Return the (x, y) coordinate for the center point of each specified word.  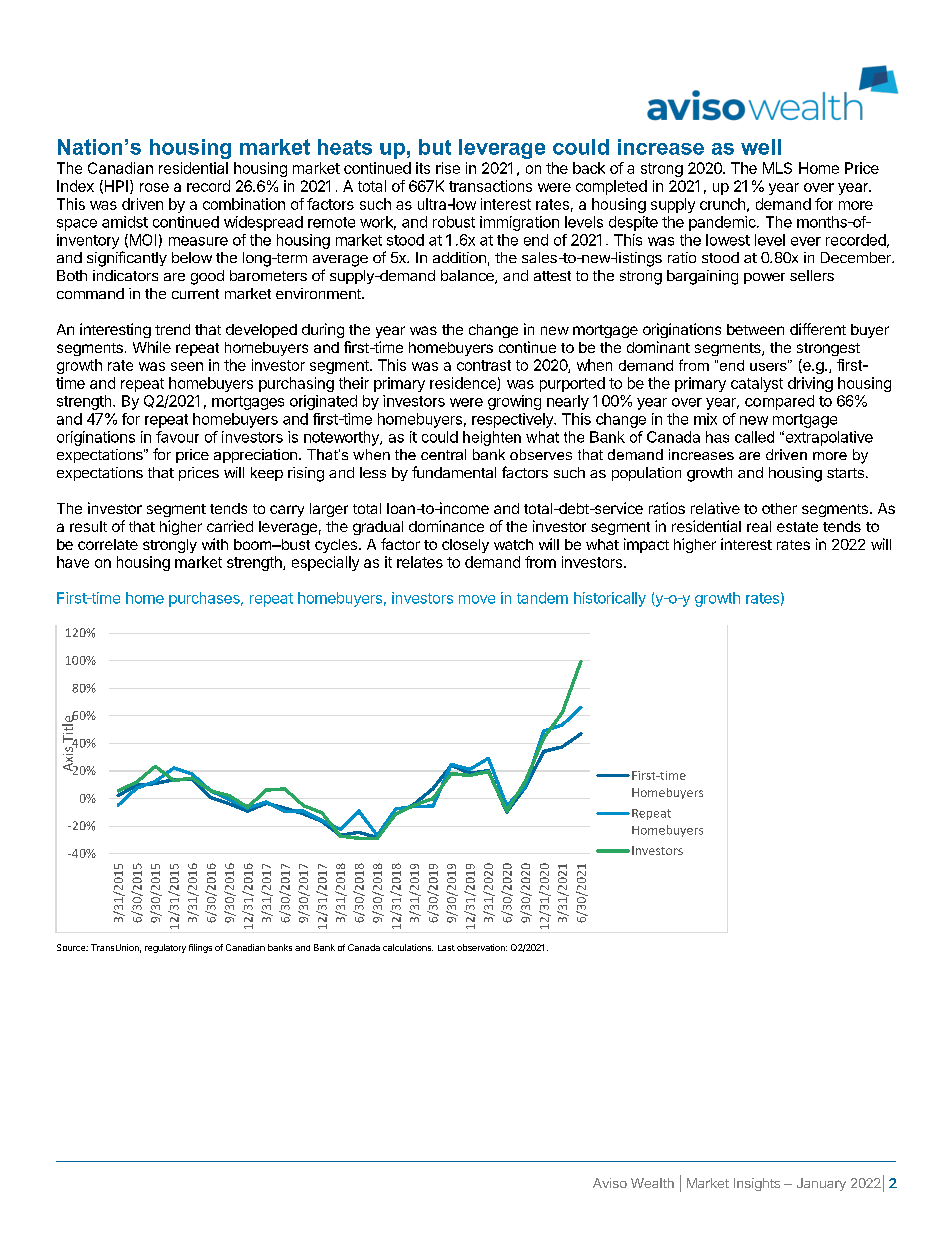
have (73, 562)
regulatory (165, 948)
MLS (777, 168)
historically (610, 599)
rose (154, 187)
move (477, 599)
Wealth (652, 1183)
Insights (757, 1184)
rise (448, 168)
